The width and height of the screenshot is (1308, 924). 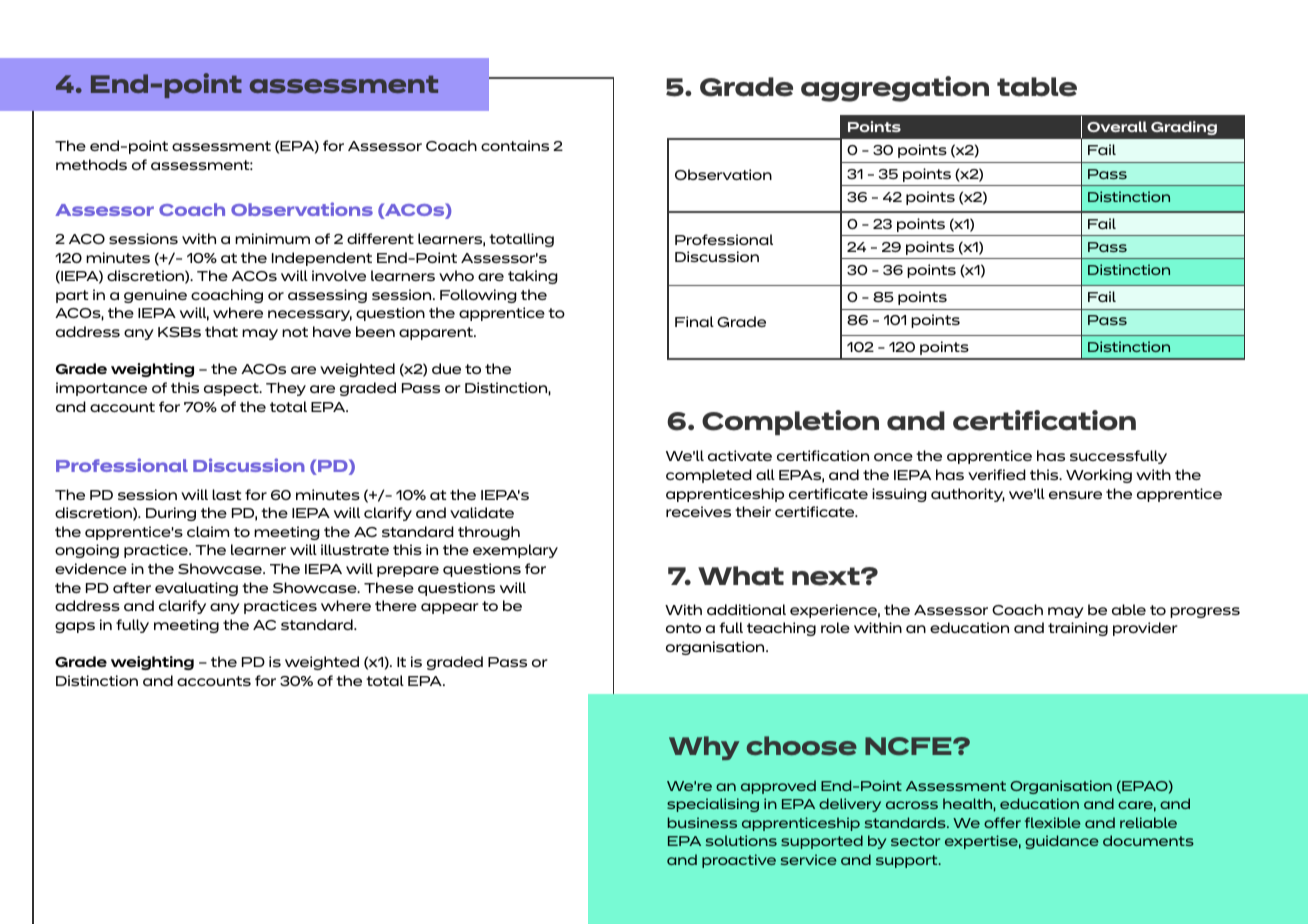 What do you see at coordinates (226, 494) in the screenshot?
I see `last` at bounding box center [226, 494].
